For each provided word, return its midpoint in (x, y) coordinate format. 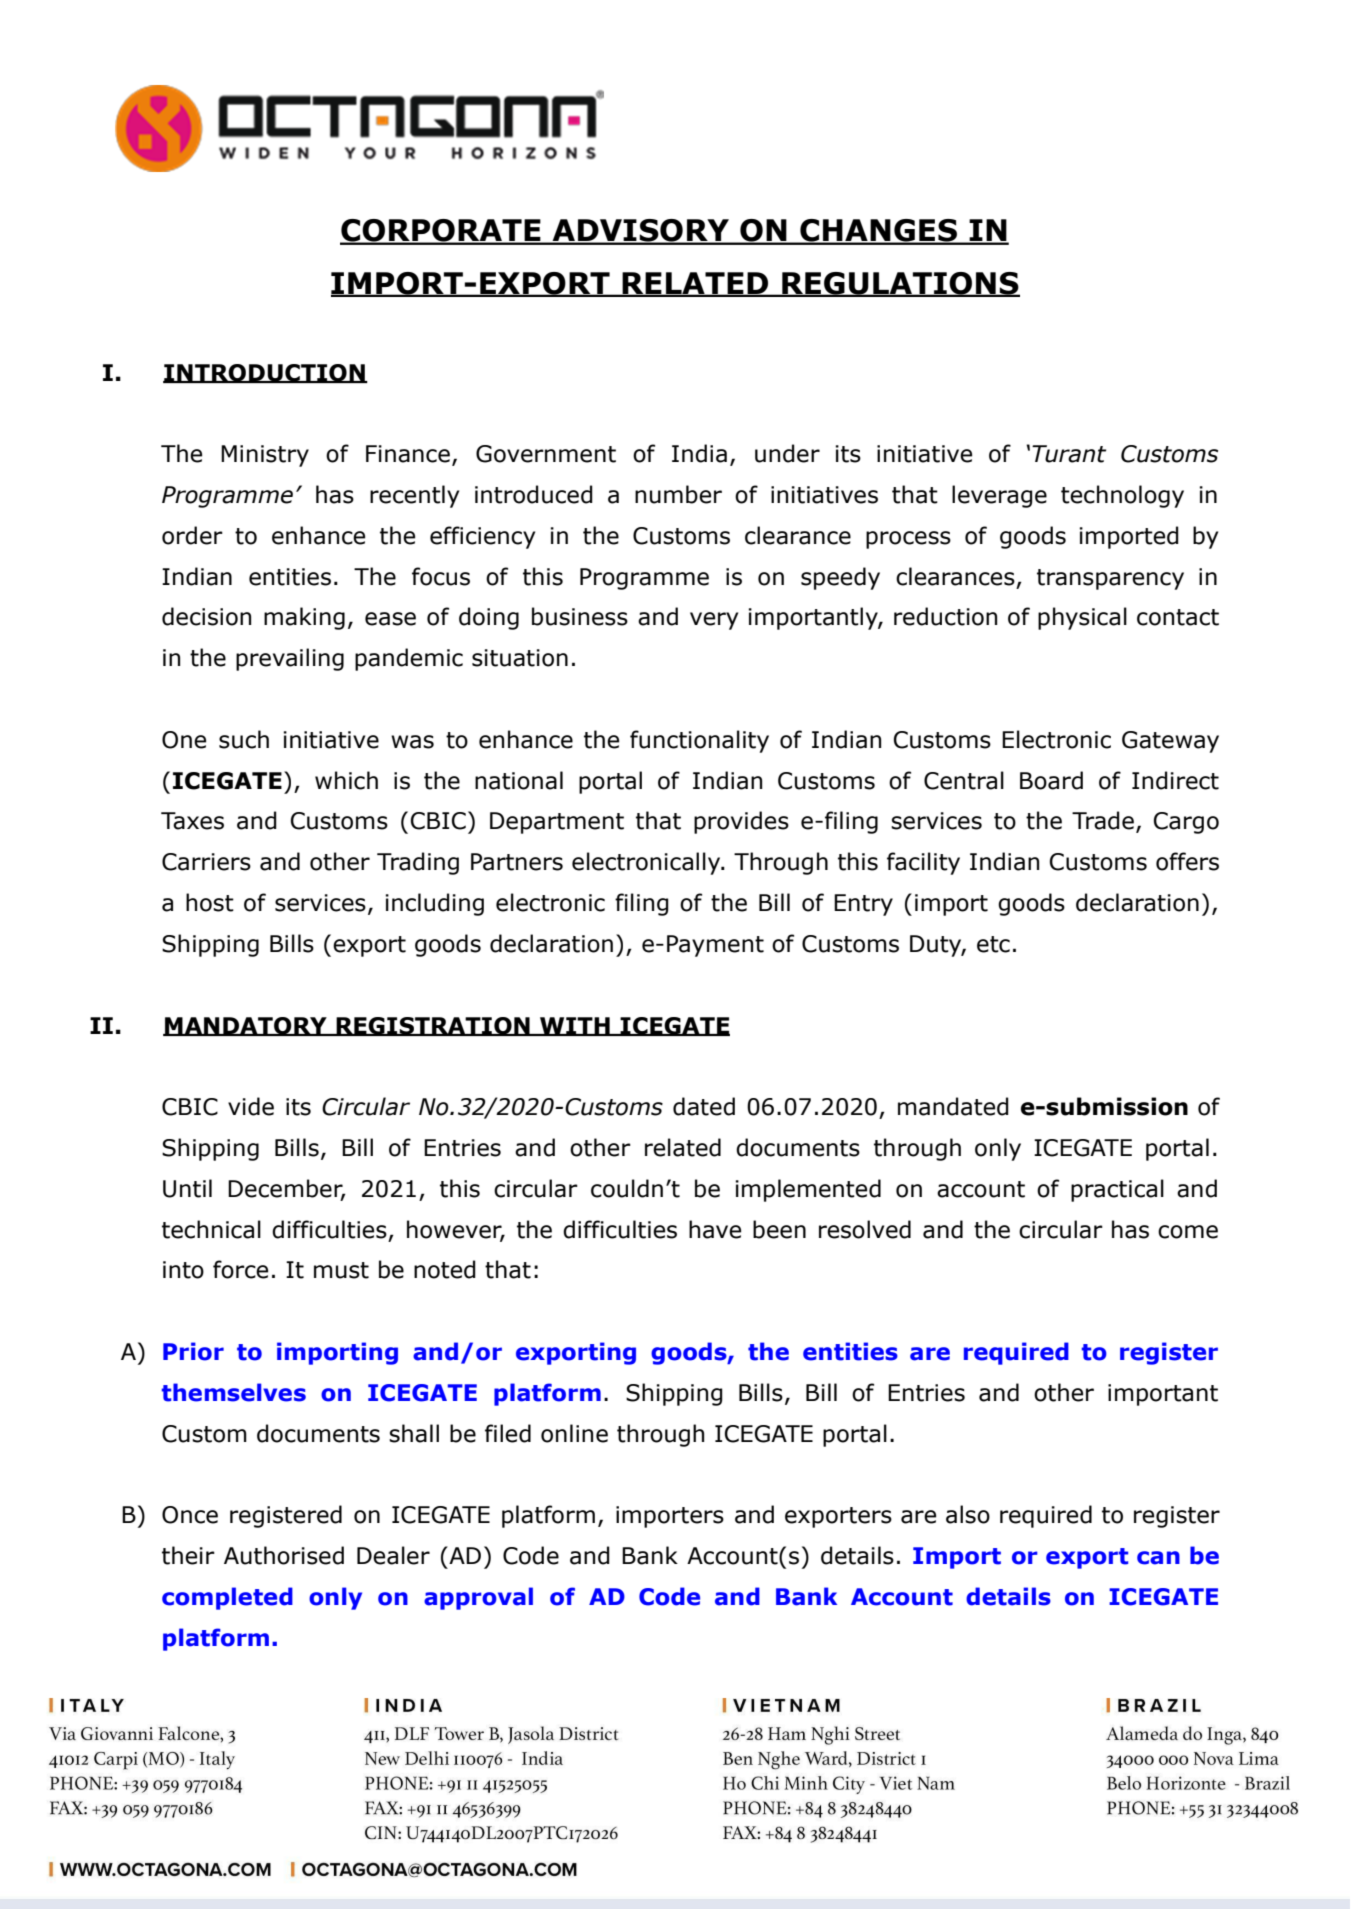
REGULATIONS (900, 284)
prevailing (290, 659)
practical (1117, 1190)
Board (1051, 780)
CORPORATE (441, 231)
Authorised (284, 1555)
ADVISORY (640, 231)
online (574, 1433)
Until (187, 1188)
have (715, 1229)
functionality (699, 741)
